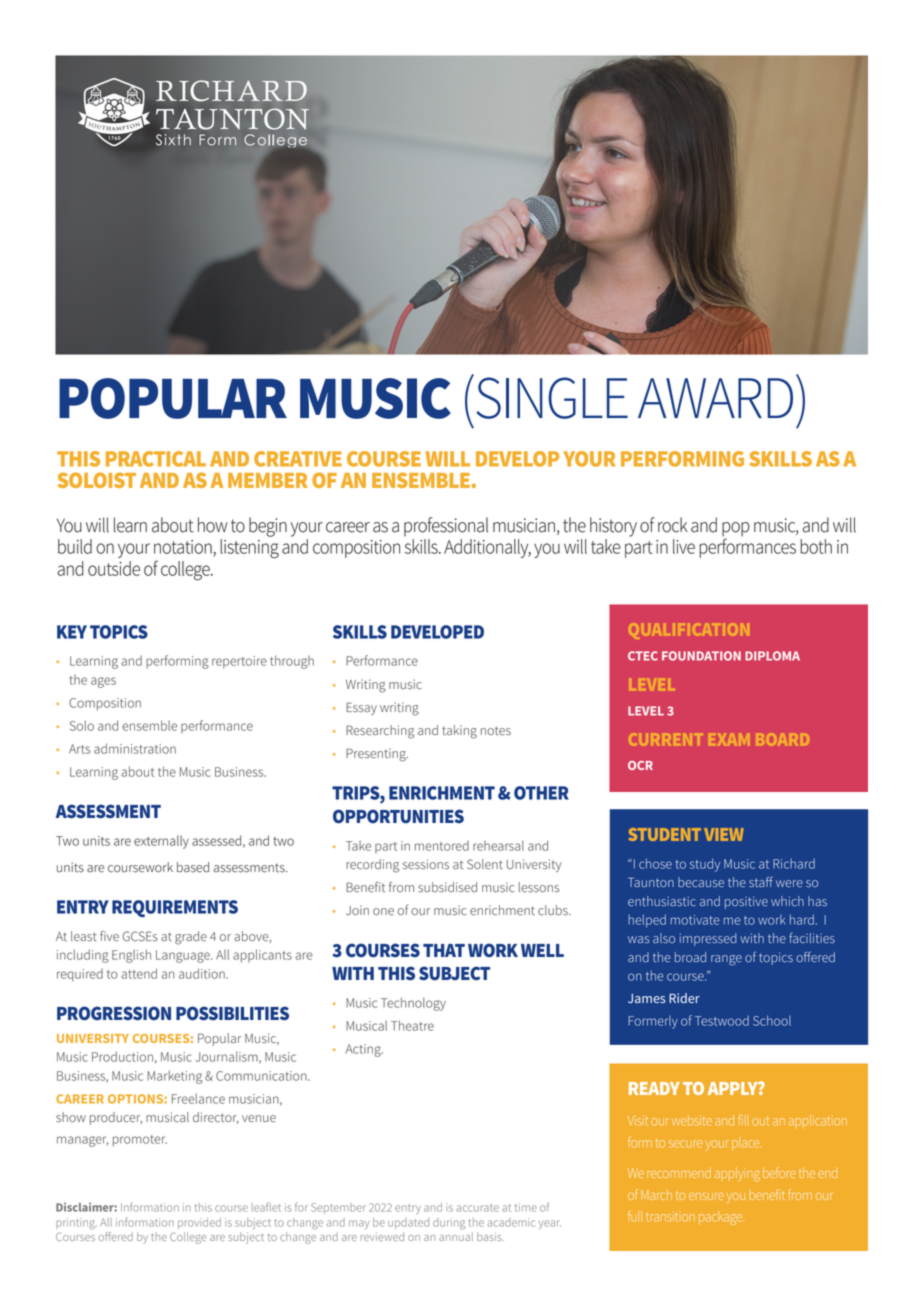  I want to click on FOUNDATION, so click(701, 656).
